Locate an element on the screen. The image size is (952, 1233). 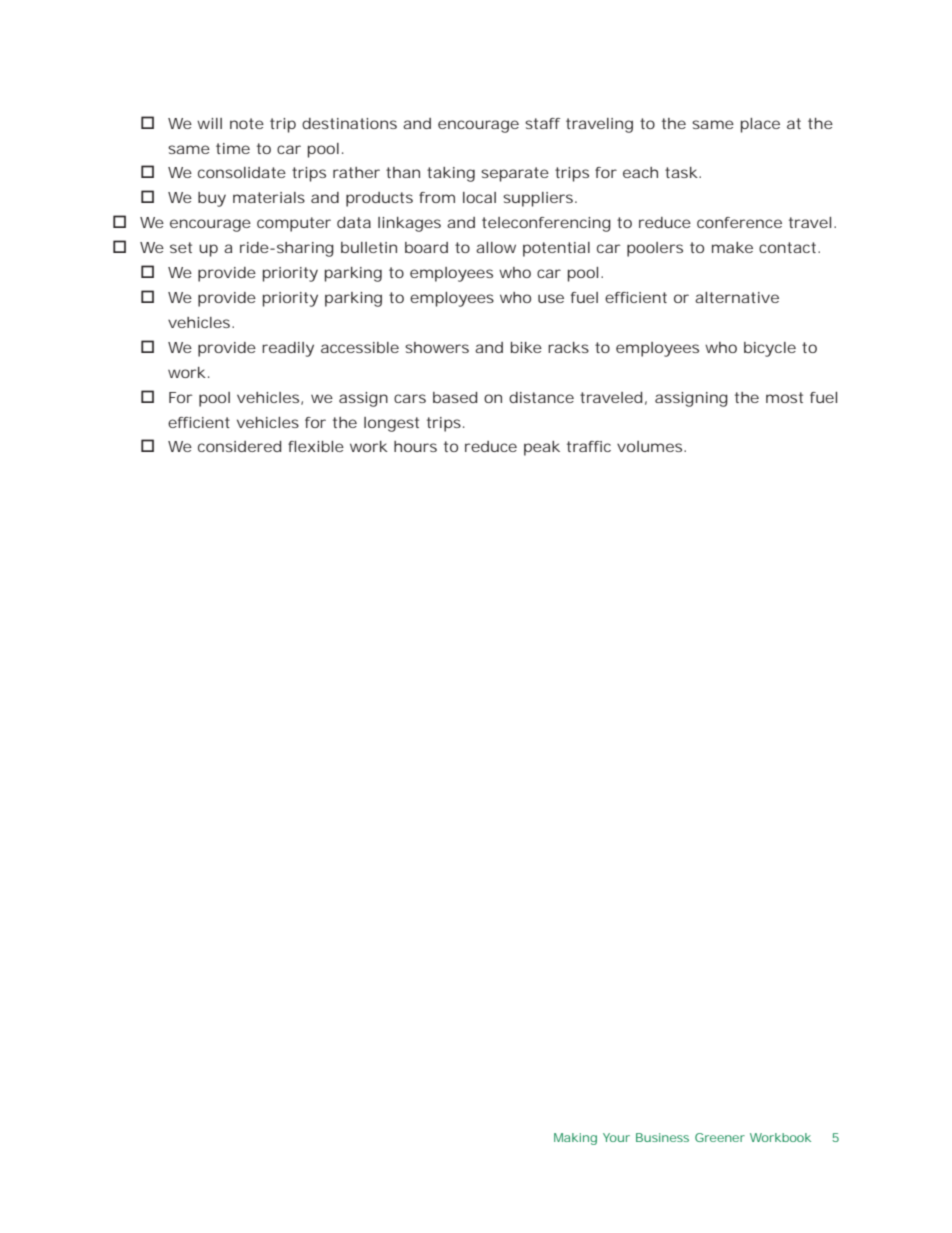
Greener is located at coordinates (720, 1137).
